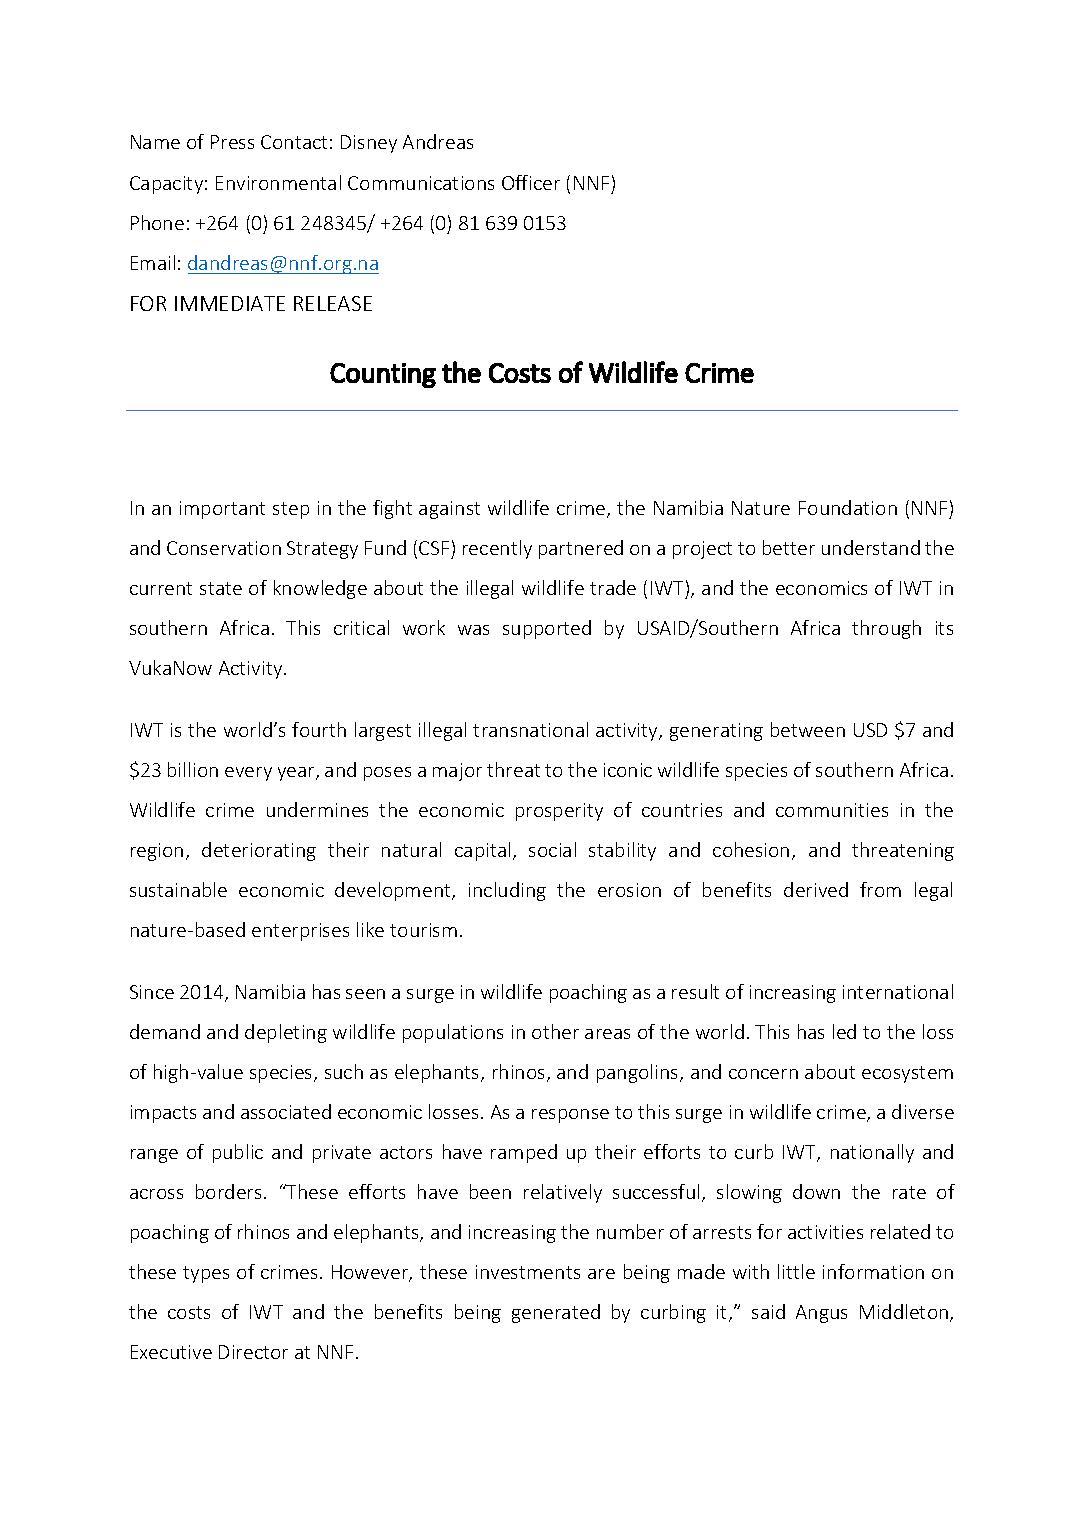  What do you see at coordinates (253, 1352) in the document?
I see `Director` at bounding box center [253, 1352].
